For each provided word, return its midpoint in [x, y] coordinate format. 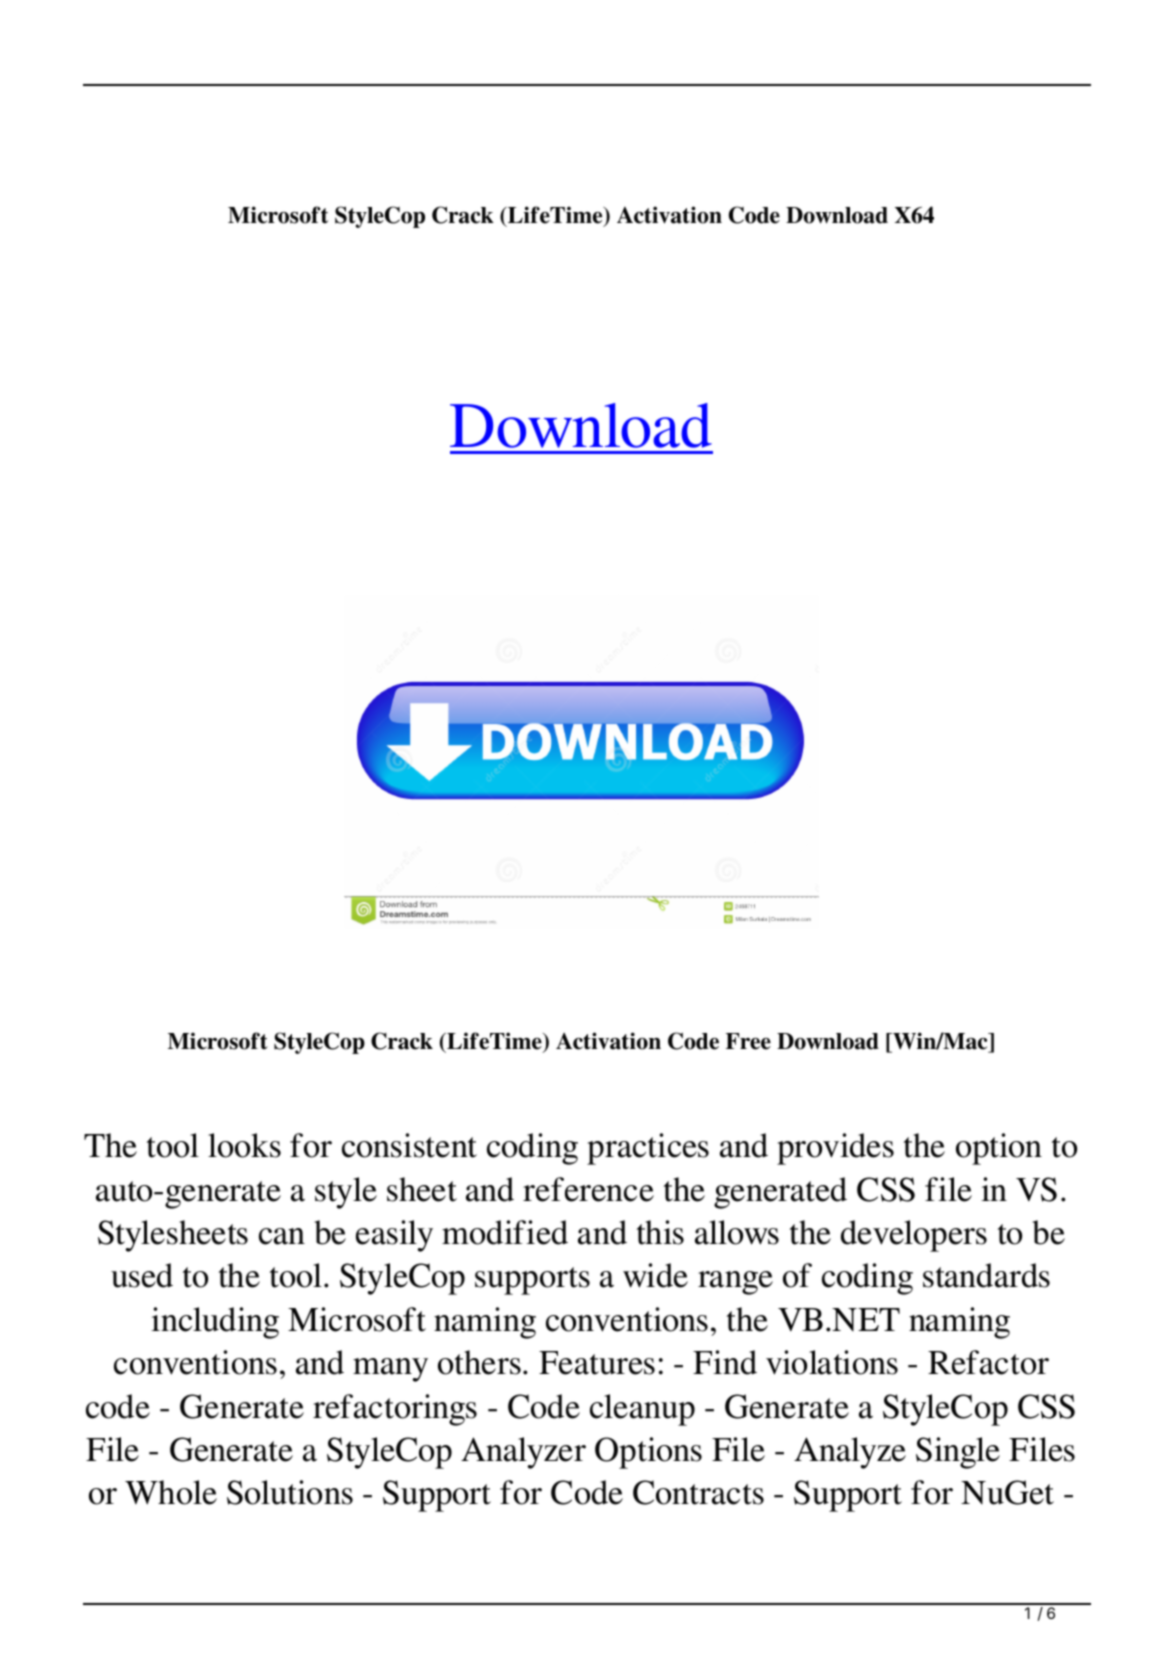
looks [244, 1145]
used [142, 1275]
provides [835, 1149]
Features [597, 1363]
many [390, 1370]
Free [748, 1041]
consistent [409, 1145]
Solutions [290, 1492]
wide [655, 1275]
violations [832, 1362]
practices [648, 1149]
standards [986, 1275]
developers [914, 1236]
